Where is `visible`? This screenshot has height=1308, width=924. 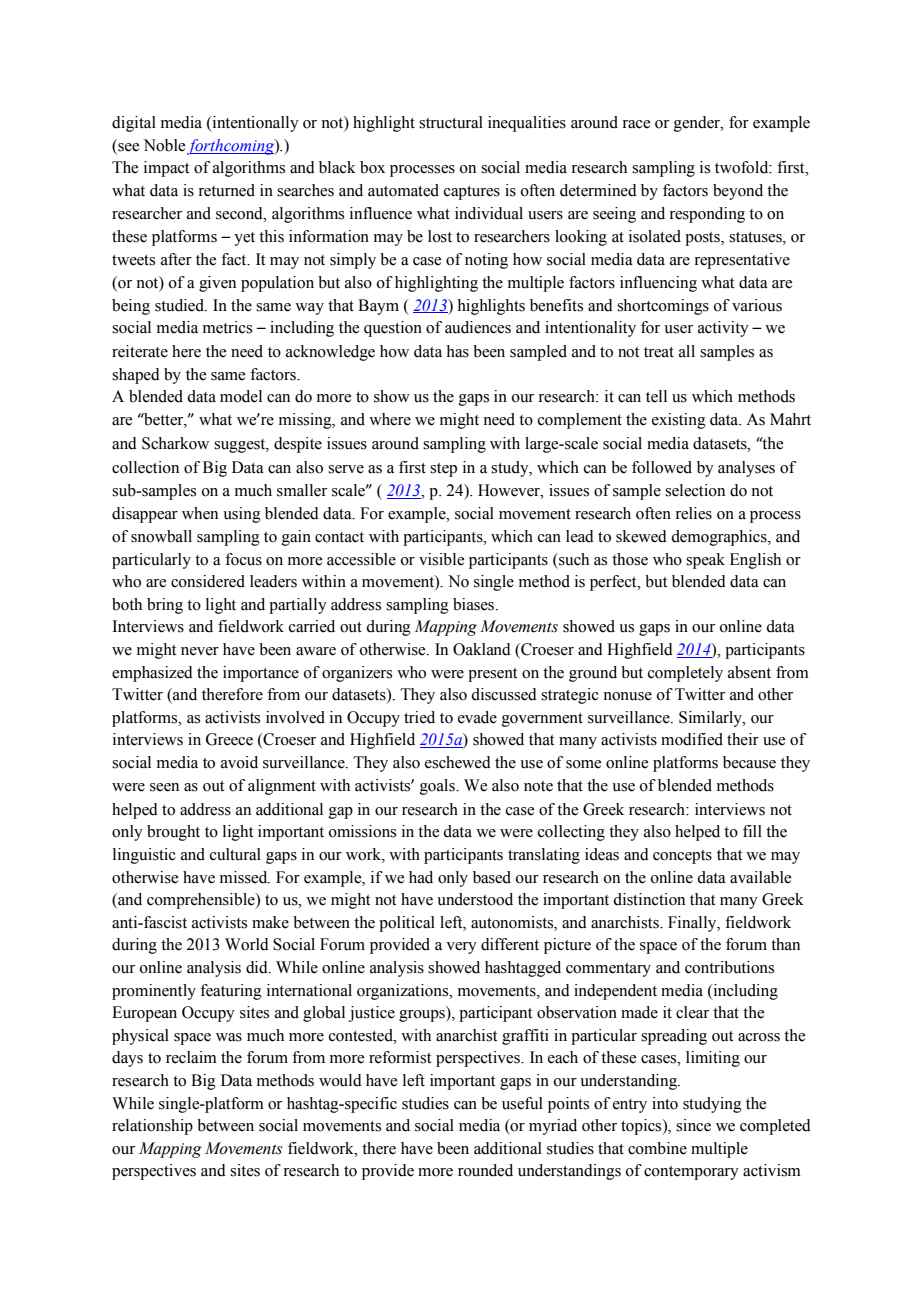
visible is located at coordinates (441, 559).
